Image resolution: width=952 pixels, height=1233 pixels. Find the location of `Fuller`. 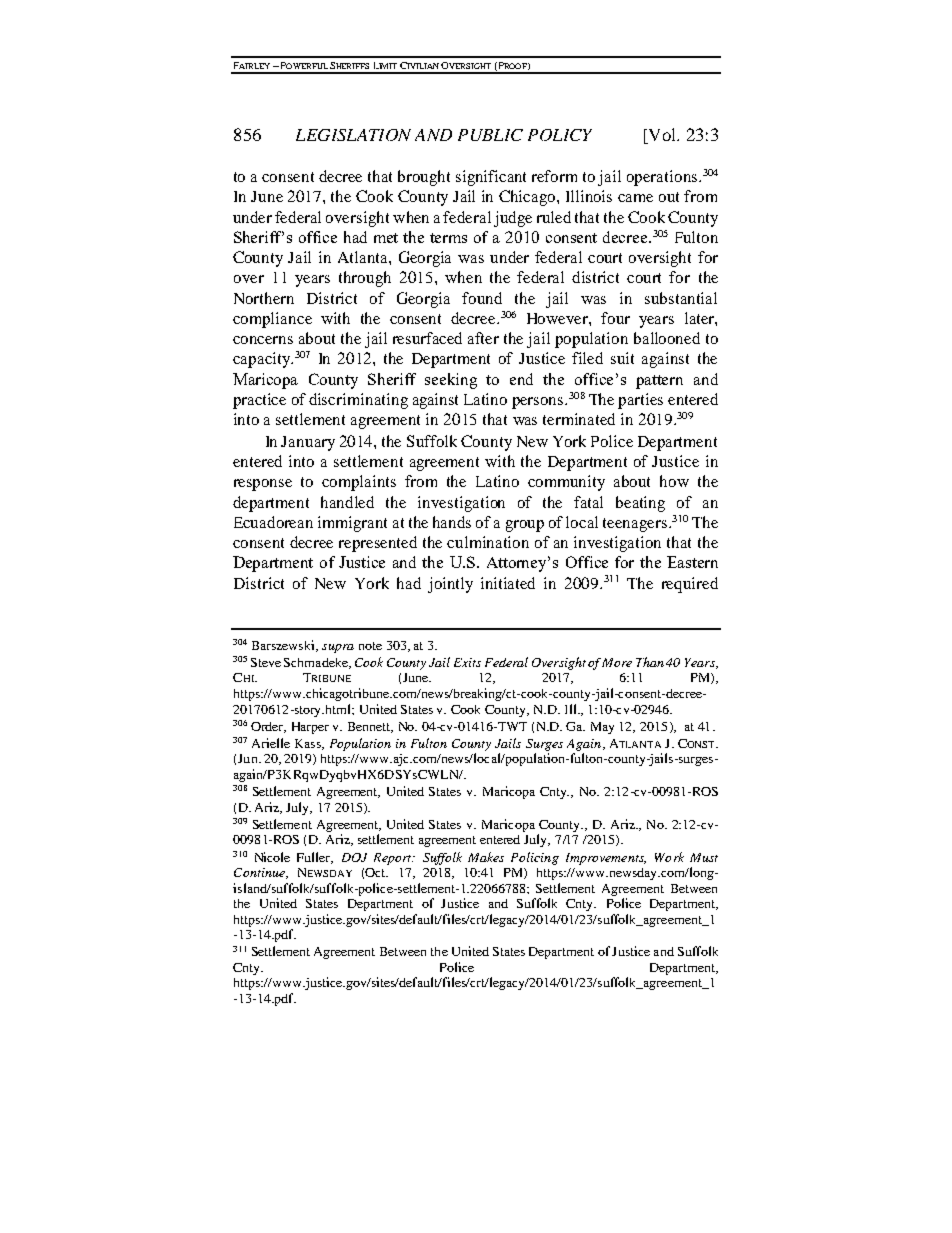

Fuller is located at coordinates (315, 858).
